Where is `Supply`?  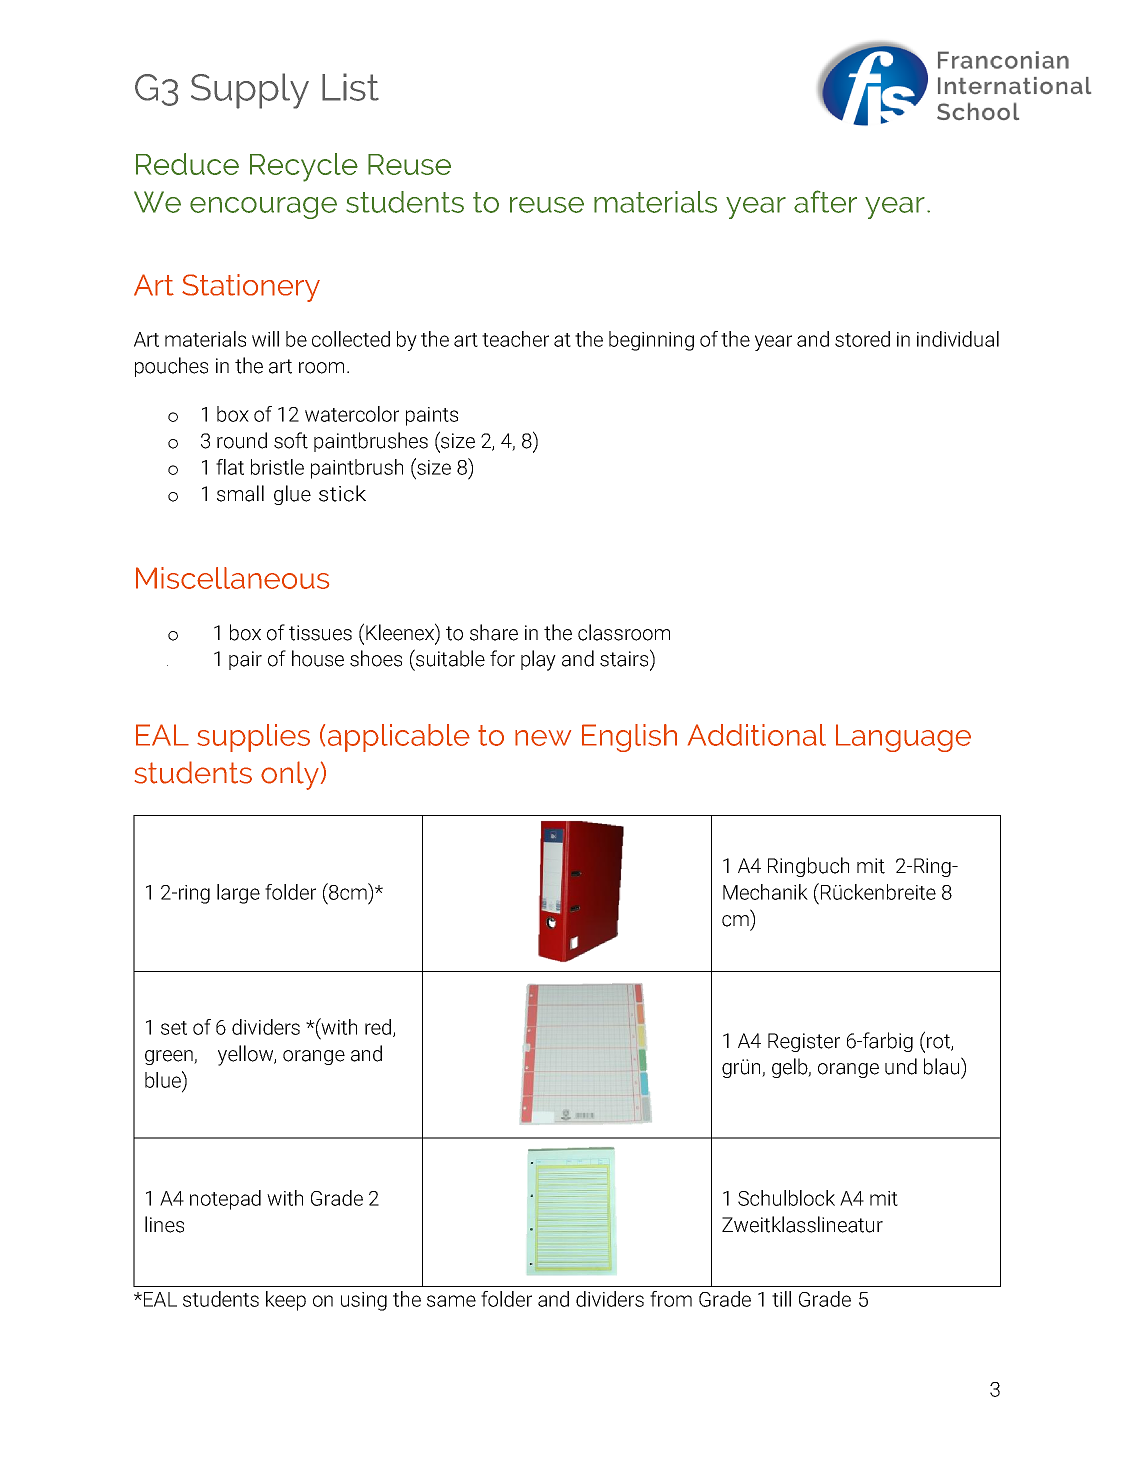 Supply is located at coordinates (250, 91).
